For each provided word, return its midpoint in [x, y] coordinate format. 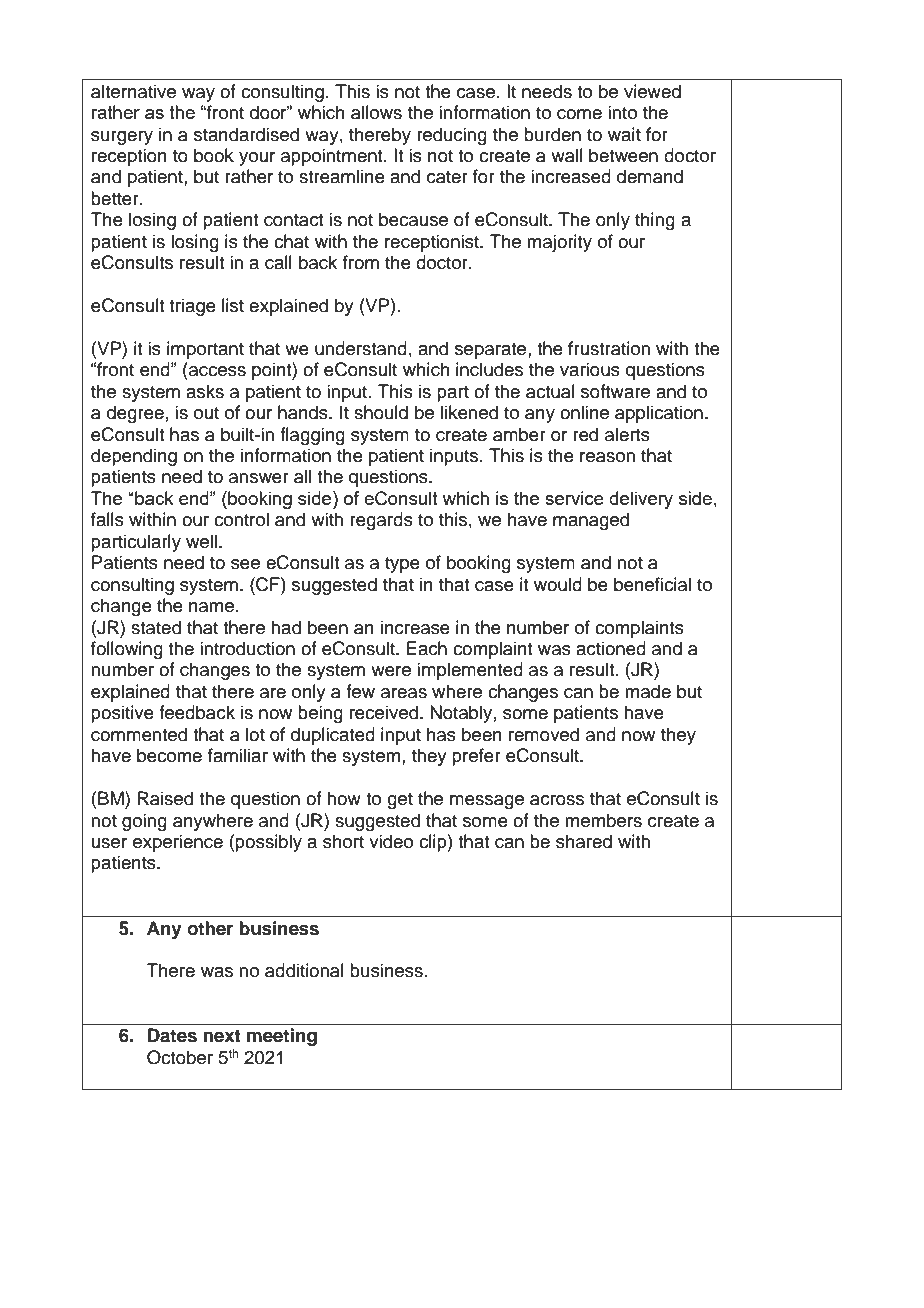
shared [584, 841]
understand [361, 348]
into [622, 112]
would [558, 584]
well [203, 541]
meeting [282, 1037]
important [205, 350]
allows [376, 112]
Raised [165, 798]
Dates [172, 1035]
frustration [609, 348]
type [402, 565]
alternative [133, 91]
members [603, 820]
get [400, 801]
